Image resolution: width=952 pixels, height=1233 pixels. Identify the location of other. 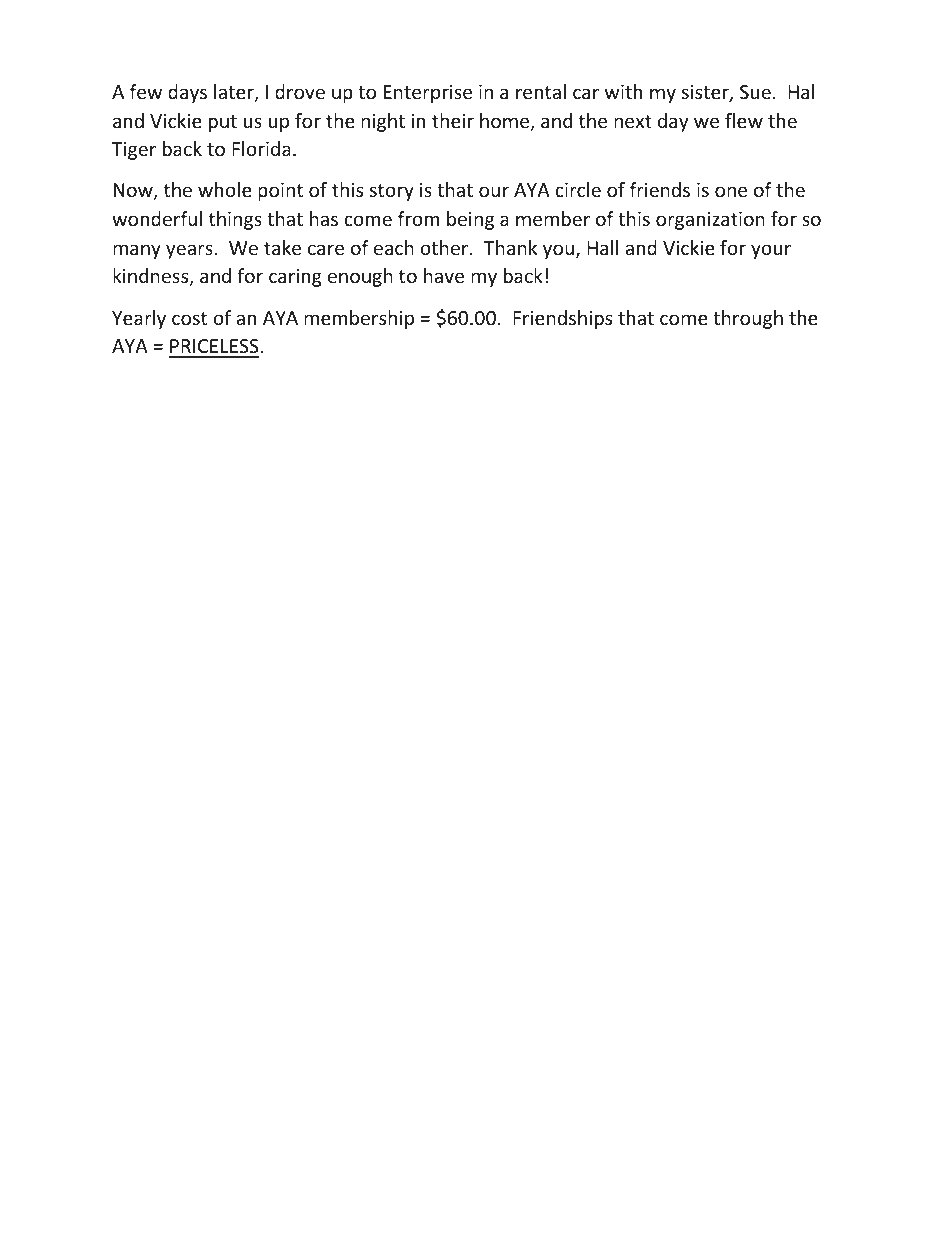
(445, 247).
